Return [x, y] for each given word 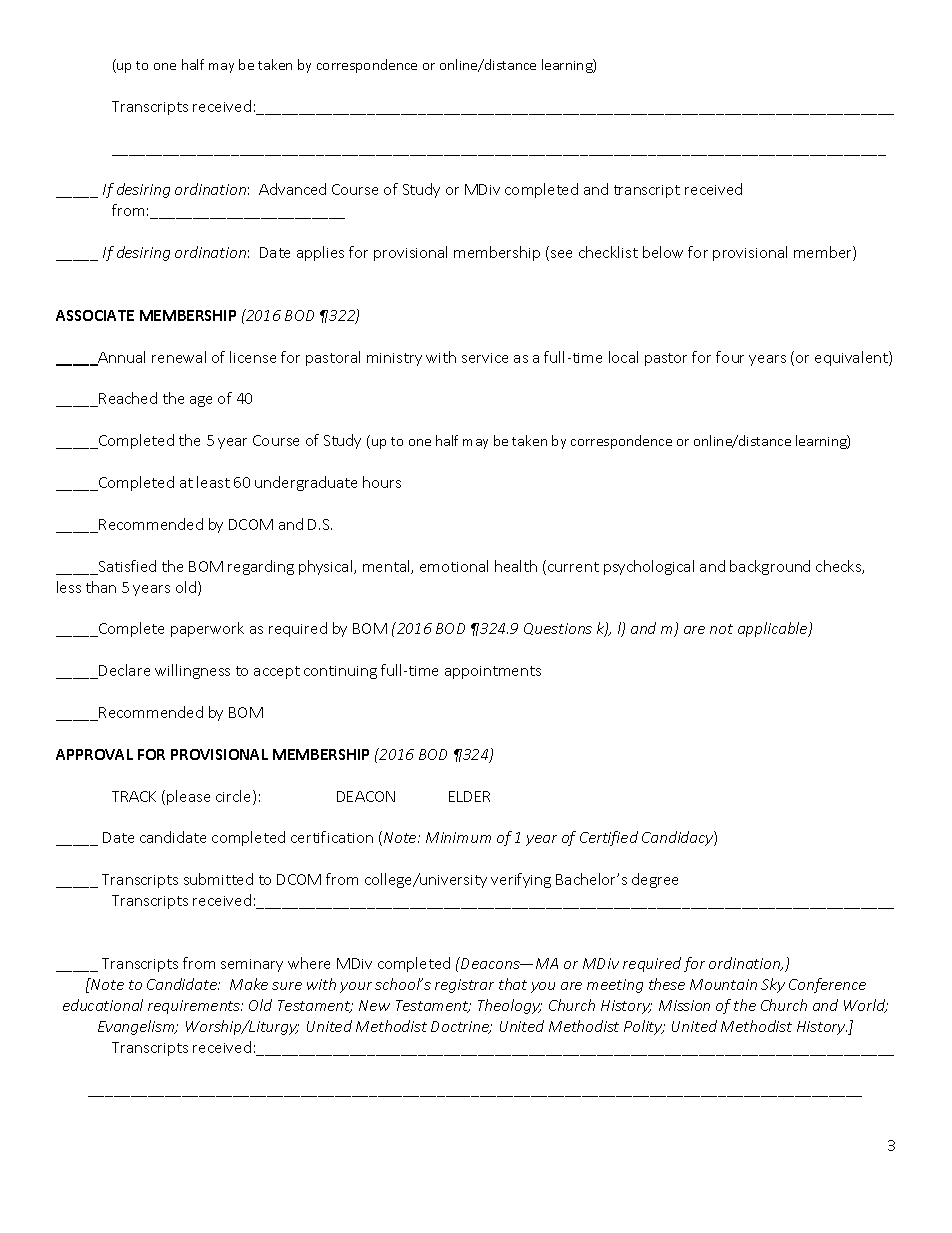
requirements [195, 1007]
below [663, 252]
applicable [774, 629]
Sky [773, 985]
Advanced [292, 189]
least [213, 482]
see [561, 254]
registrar [464, 986]
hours [382, 482]
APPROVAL [94, 754]
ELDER [469, 796]
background [770, 567]
